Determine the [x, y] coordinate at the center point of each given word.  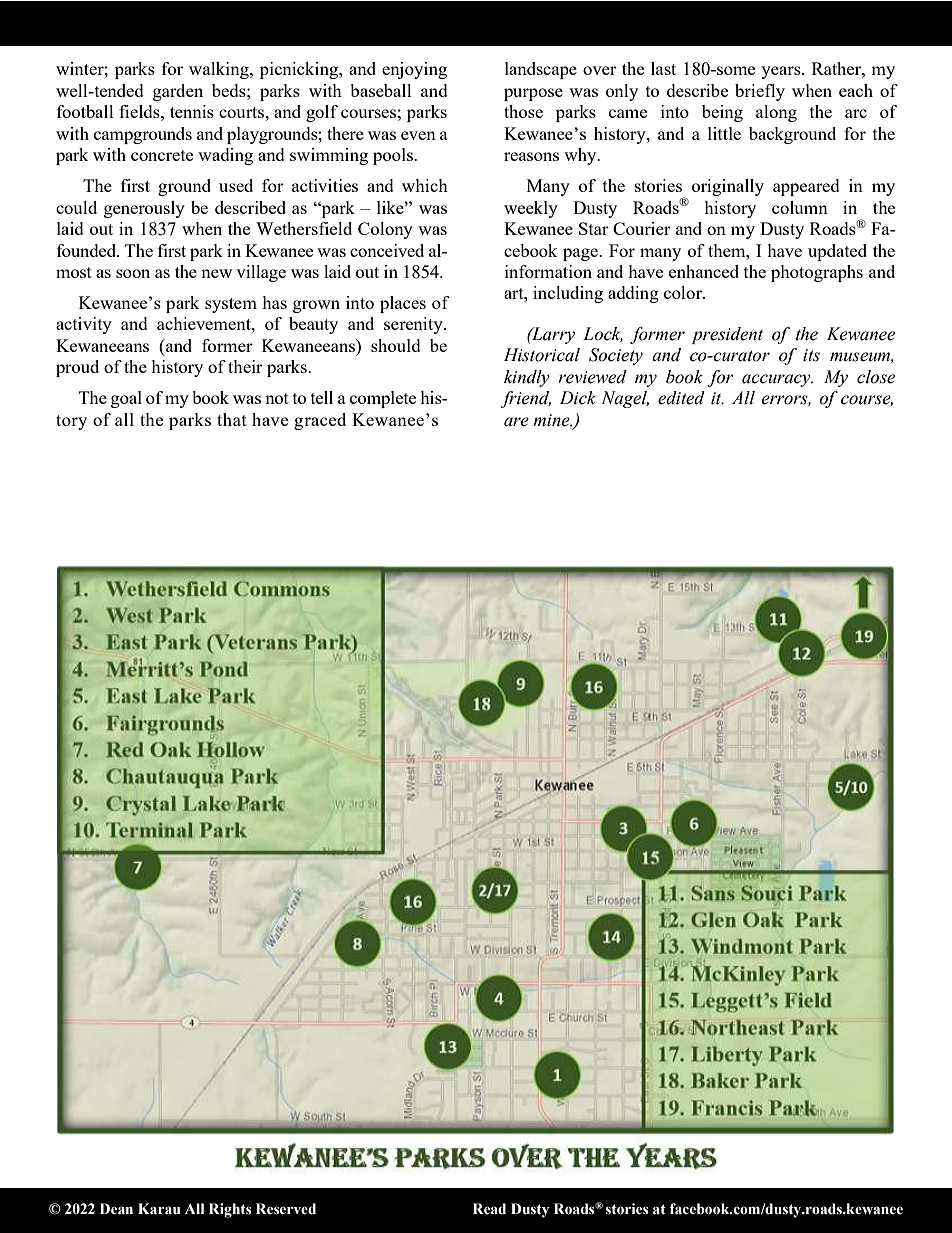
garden [178, 92]
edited [681, 398]
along [776, 113]
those [523, 111]
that [232, 419]
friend [525, 399]
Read [489, 1209]
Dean [116, 1209]
